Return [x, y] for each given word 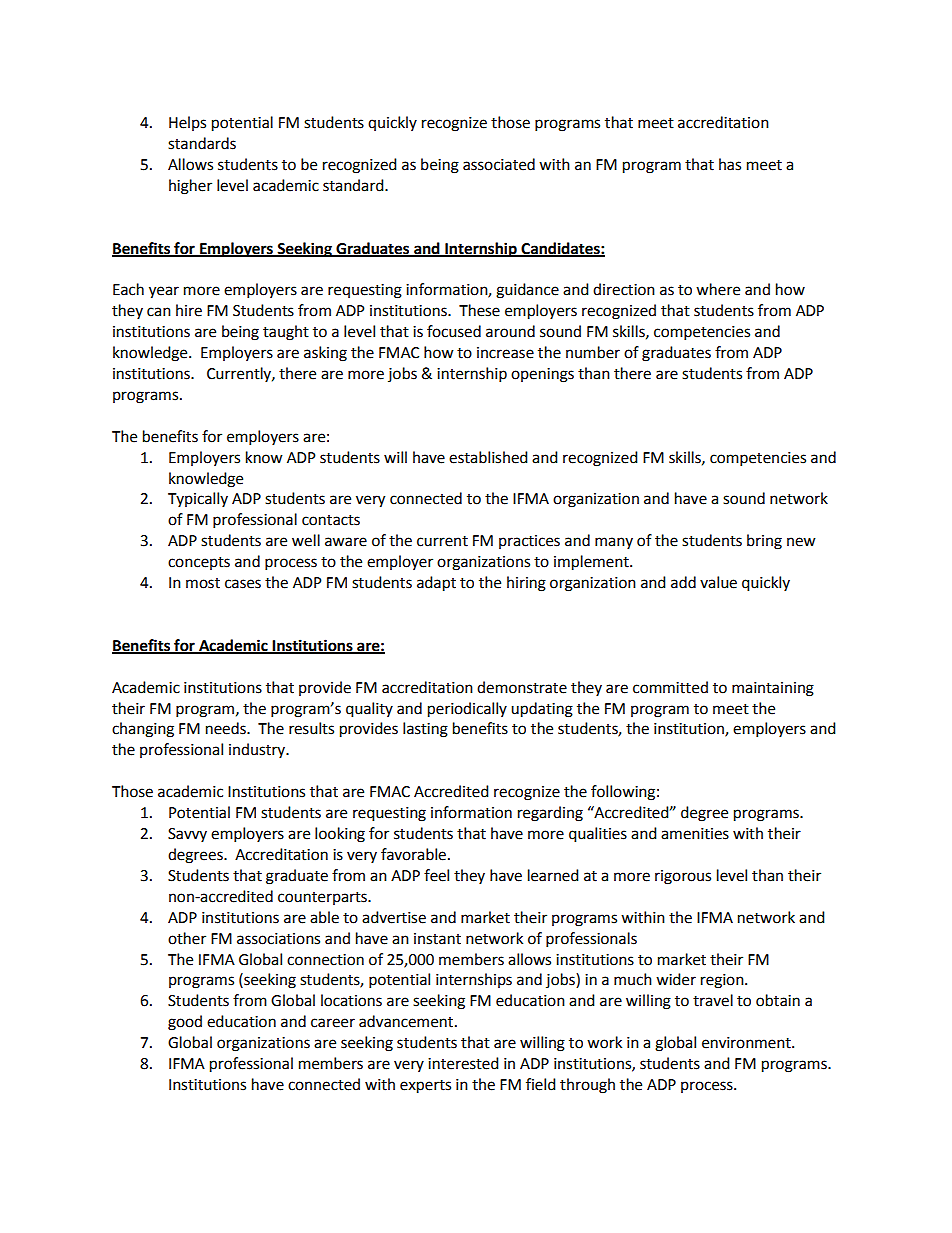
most [203, 583]
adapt [436, 584]
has [730, 164]
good [185, 1023]
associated [499, 164]
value [718, 582]
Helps [187, 123]
